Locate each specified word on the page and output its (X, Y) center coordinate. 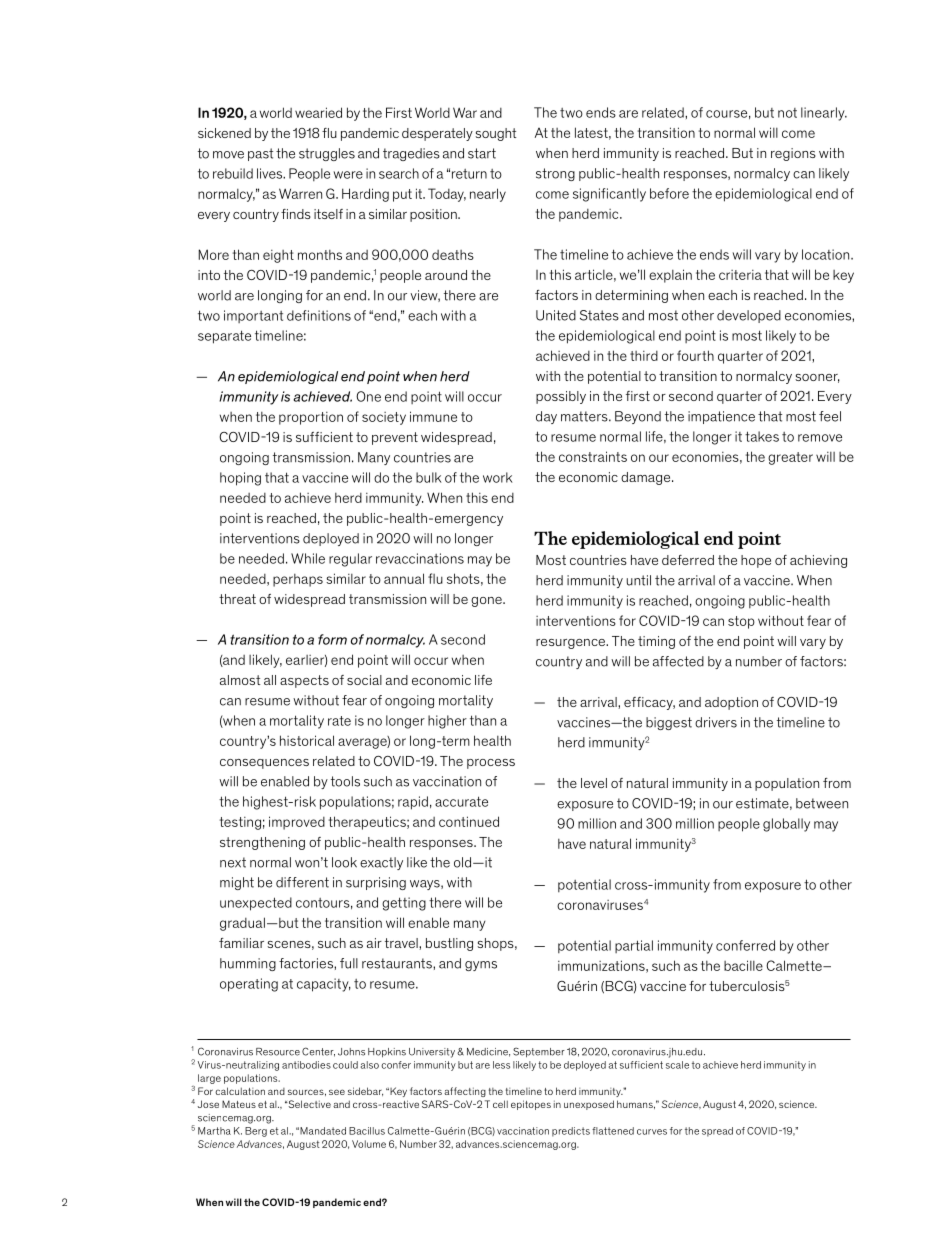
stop (741, 622)
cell (500, 1104)
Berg (256, 1132)
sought (496, 134)
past (260, 154)
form (332, 639)
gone (487, 602)
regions (793, 154)
